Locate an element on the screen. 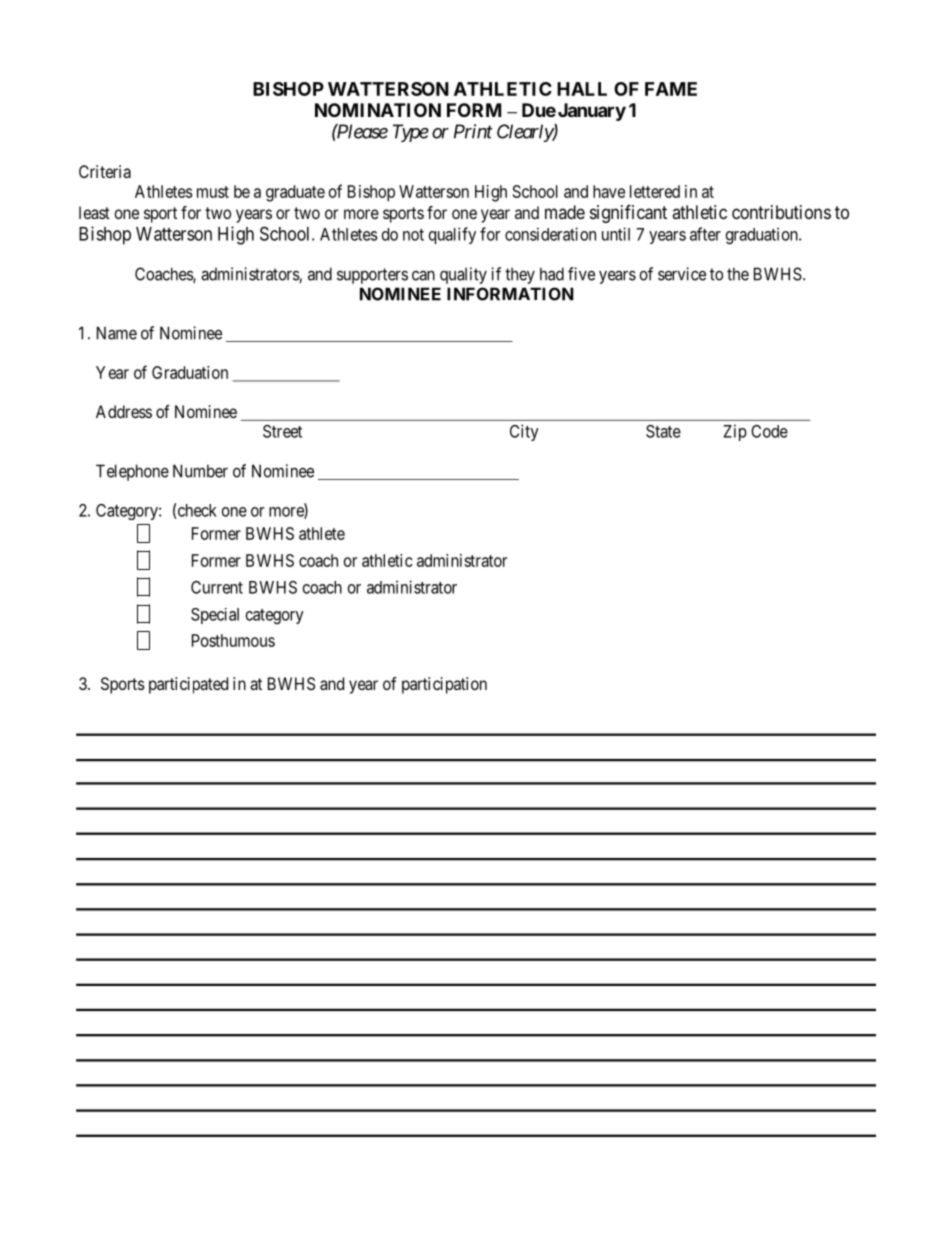 Image resolution: width=952 pixels, height=1233 pixels. FAME is located at coordinates (671, 89).
